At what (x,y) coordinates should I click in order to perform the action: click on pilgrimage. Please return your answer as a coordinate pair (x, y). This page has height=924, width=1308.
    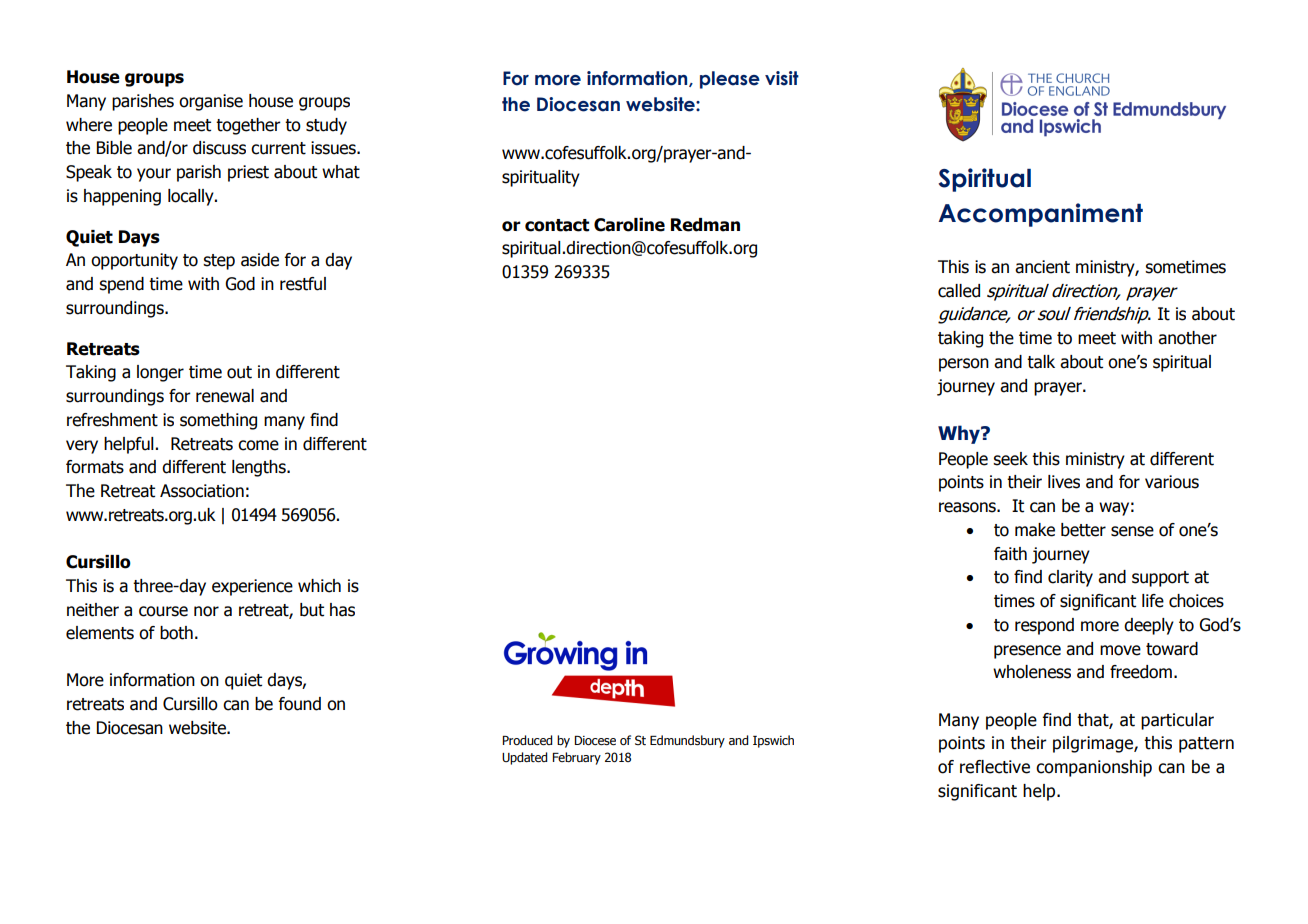
    Looking at the image, I should click on (1094, 744).
